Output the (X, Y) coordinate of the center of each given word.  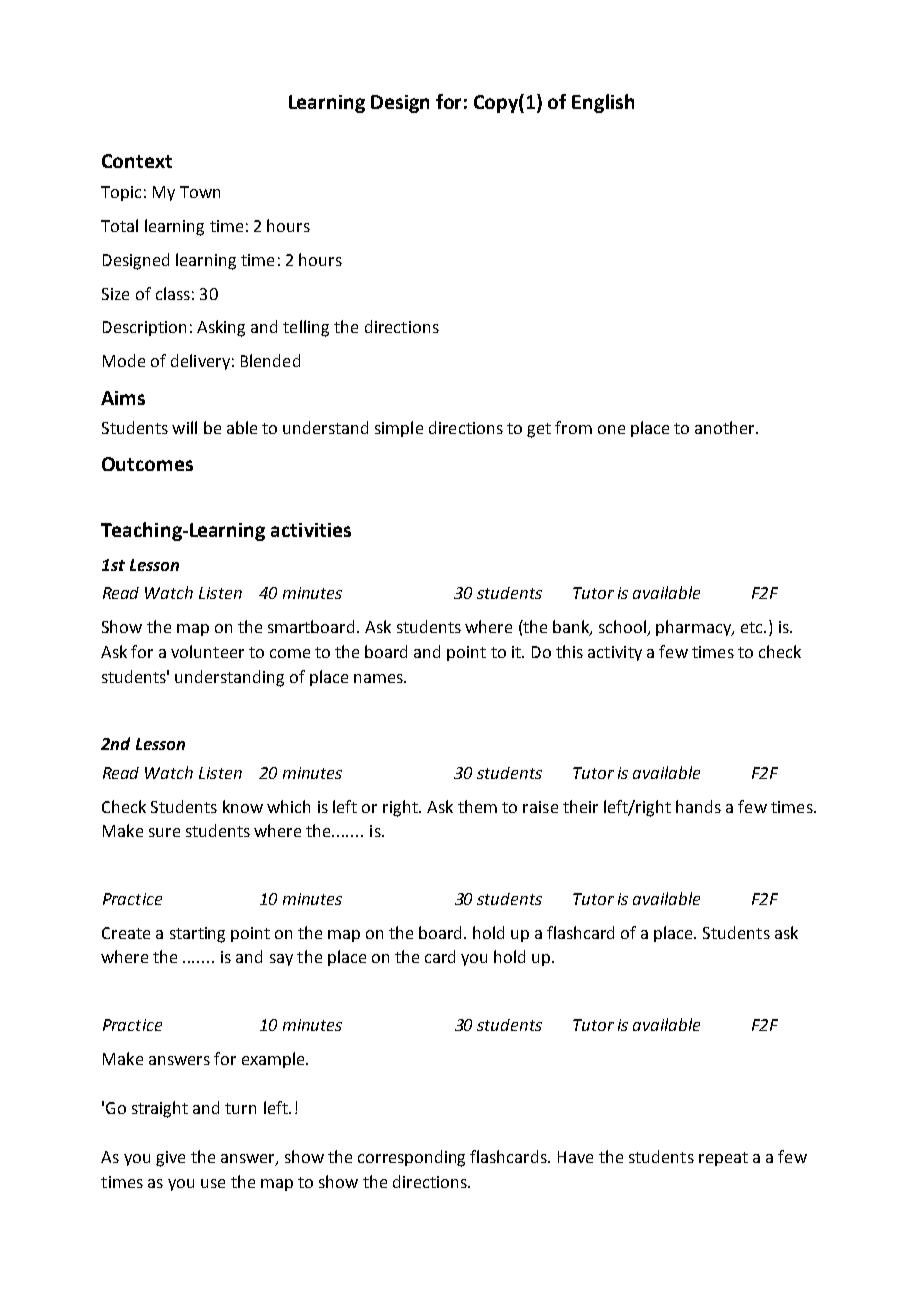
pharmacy (695, 628)
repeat (723, 1159)
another (726, 427)
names (379, 678)
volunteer (207, 651)
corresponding (411, 1158)
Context (137, 161)
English (603, 103)
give (170, 1159)
